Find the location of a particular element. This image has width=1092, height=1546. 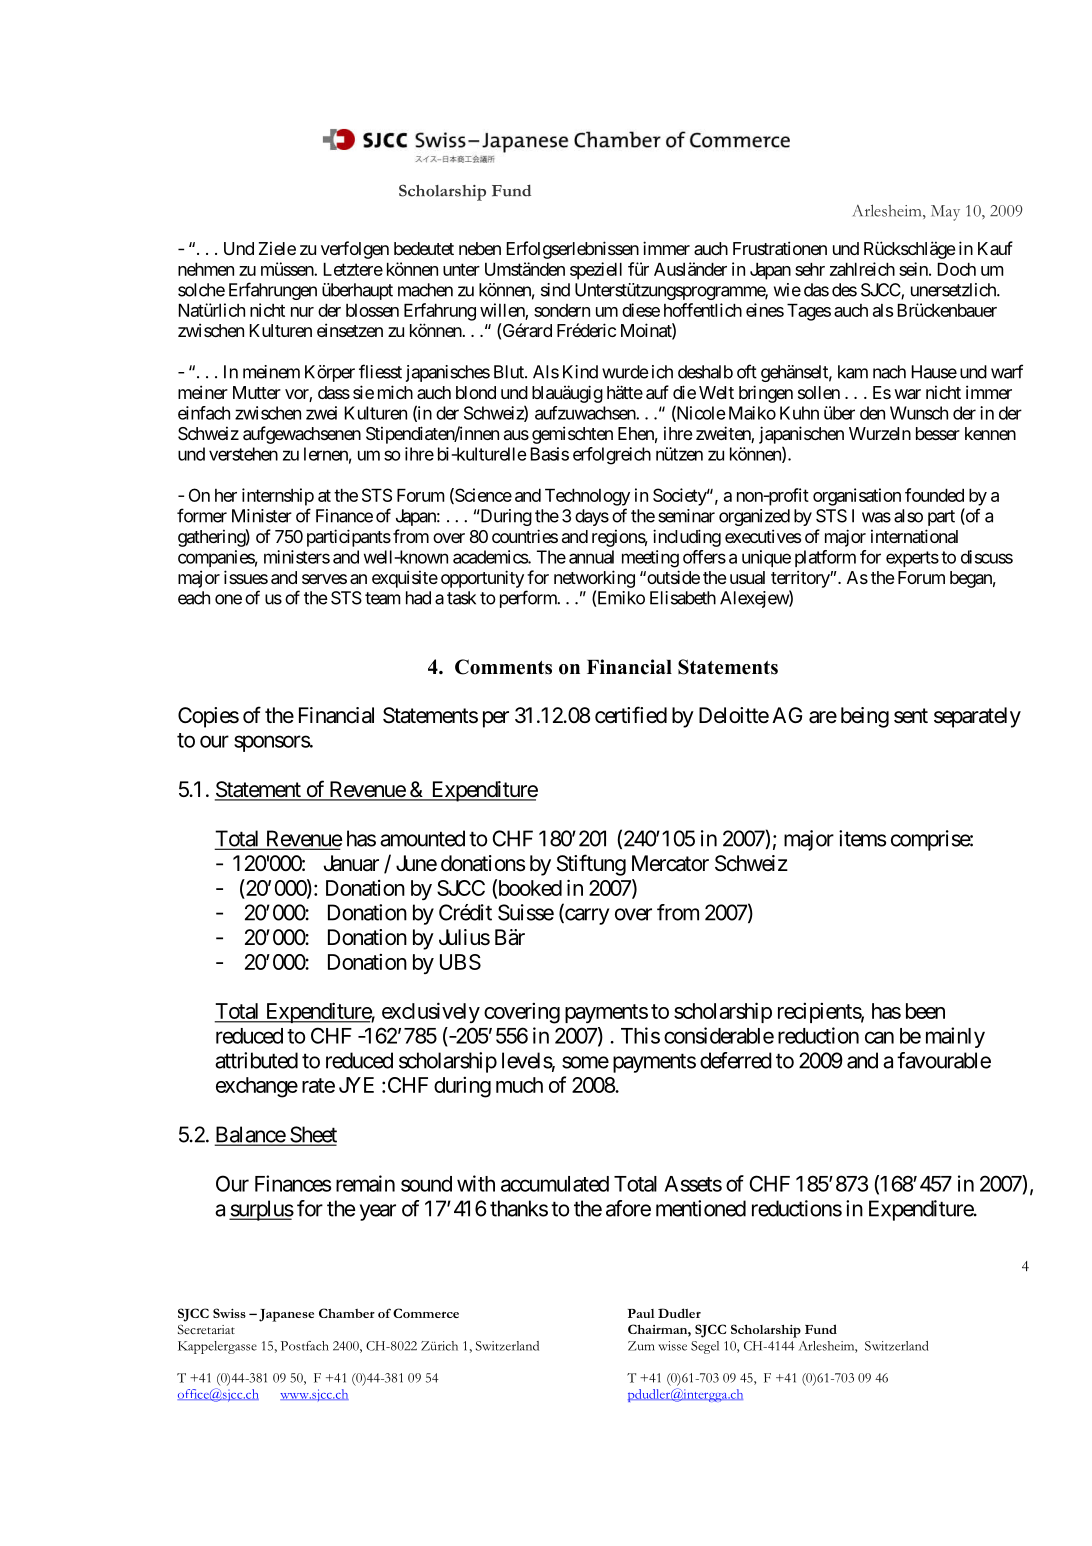

sind is located at coordinates (555, 290).
